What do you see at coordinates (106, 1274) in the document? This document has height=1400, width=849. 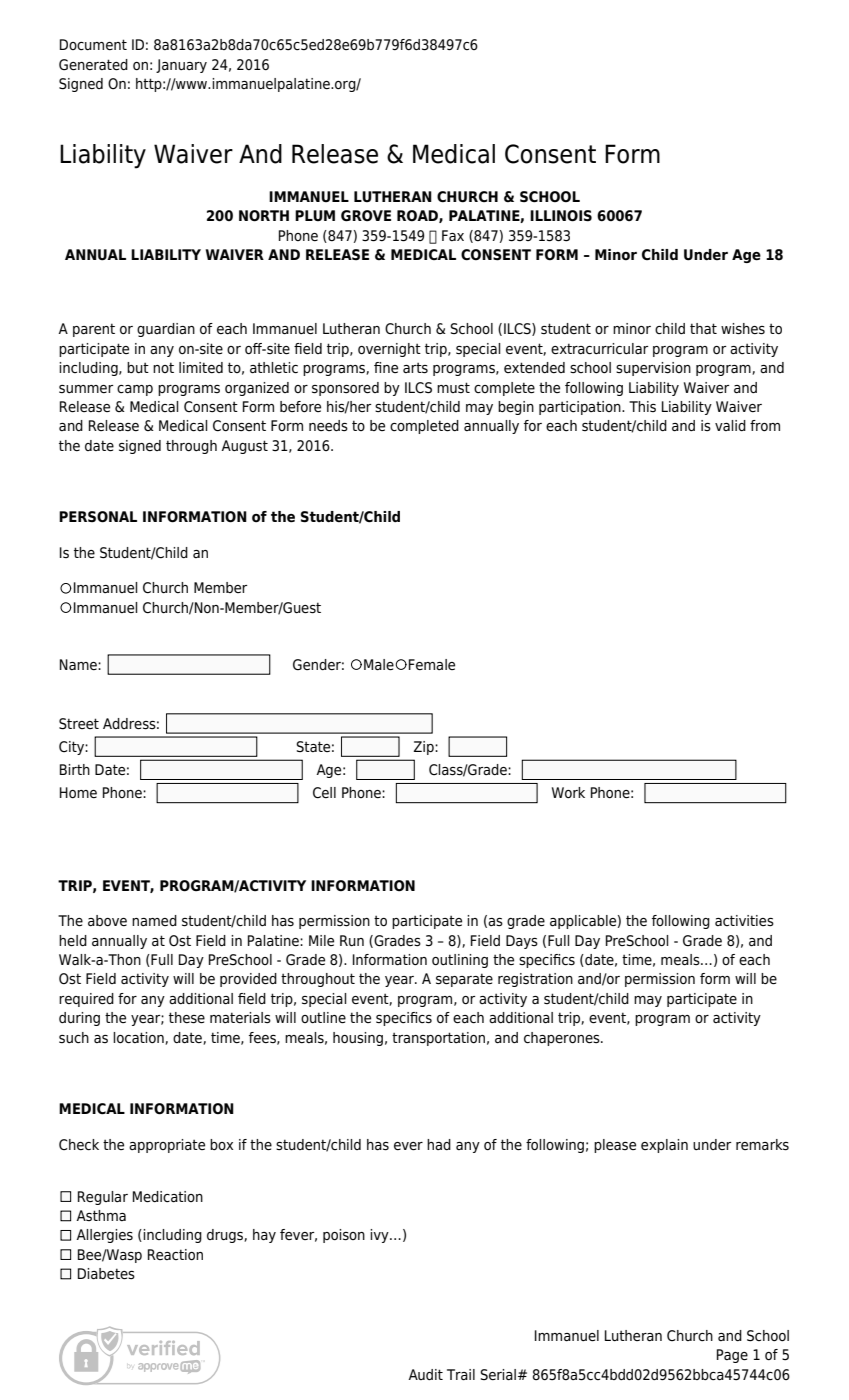 I see `Diabetes` at bounding box center [106, 1274].
